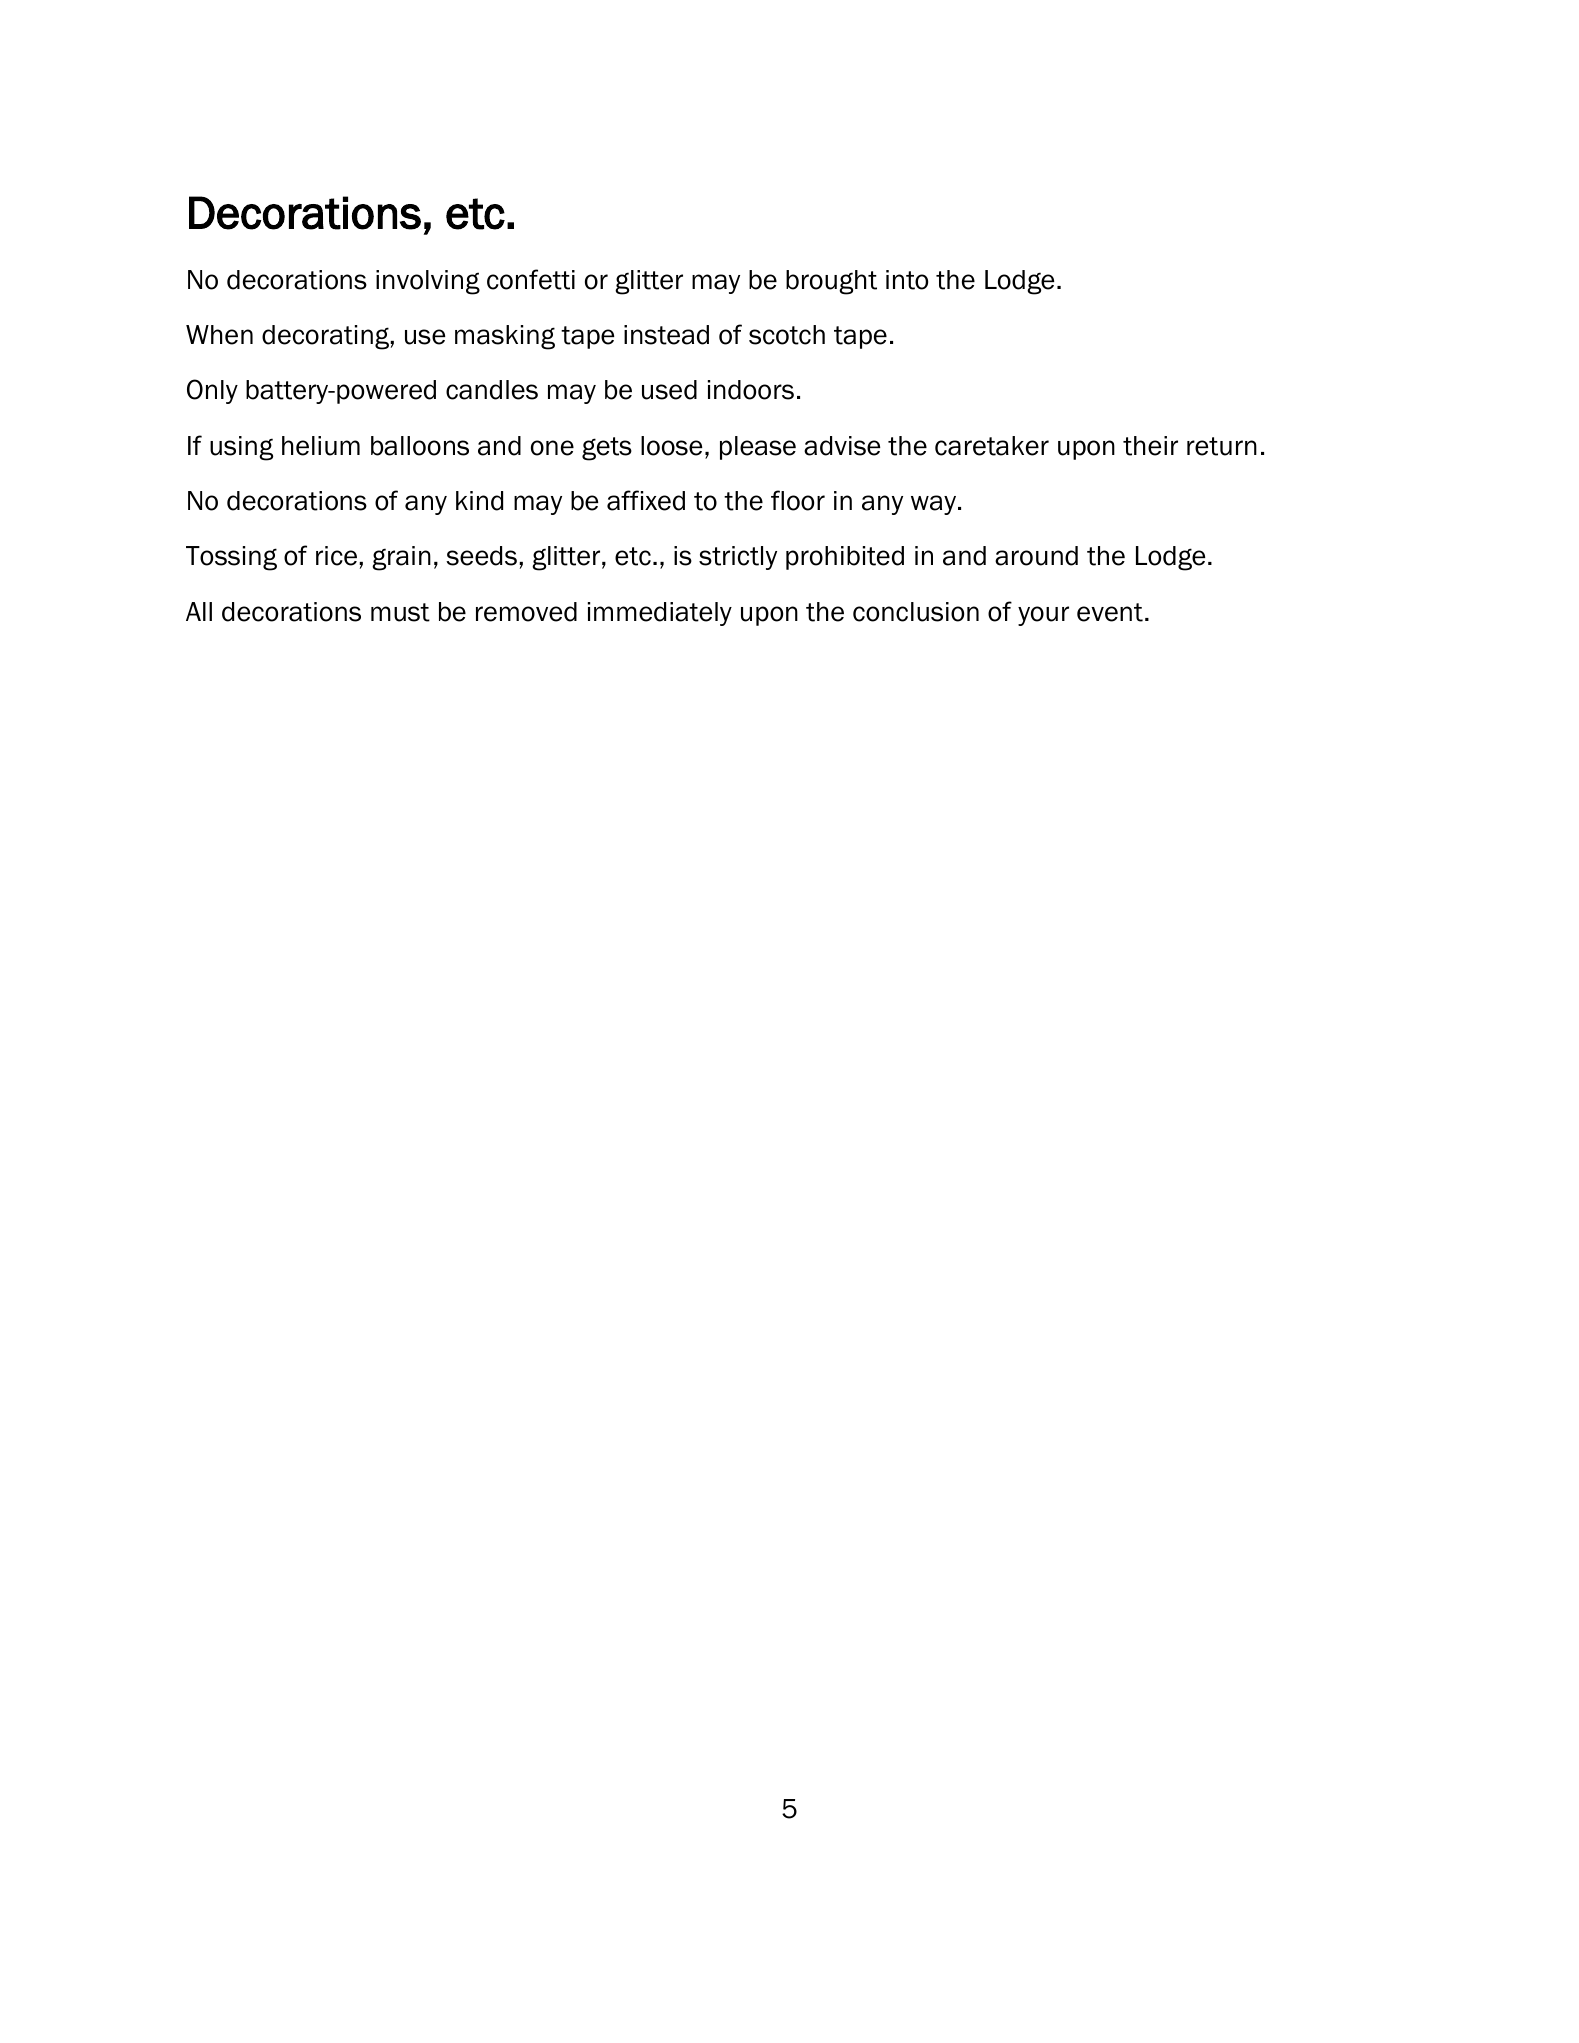 The image size is (1579, 2043). What do you see at coordinates (336, 556) in the document?
I see `rice` at bounding box center [336, 556].
